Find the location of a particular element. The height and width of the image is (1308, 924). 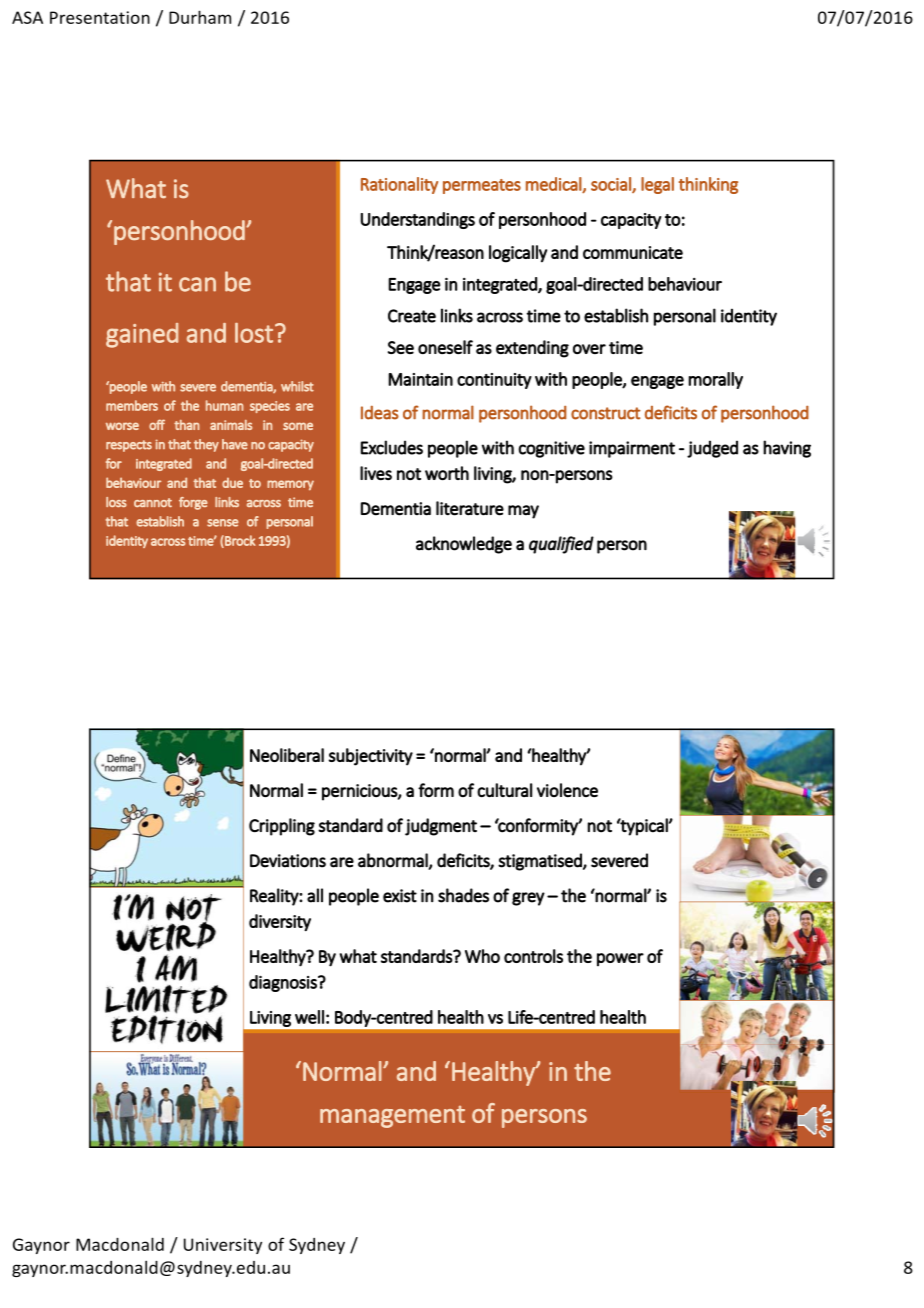

judged is located at coordinates (712, 449).
